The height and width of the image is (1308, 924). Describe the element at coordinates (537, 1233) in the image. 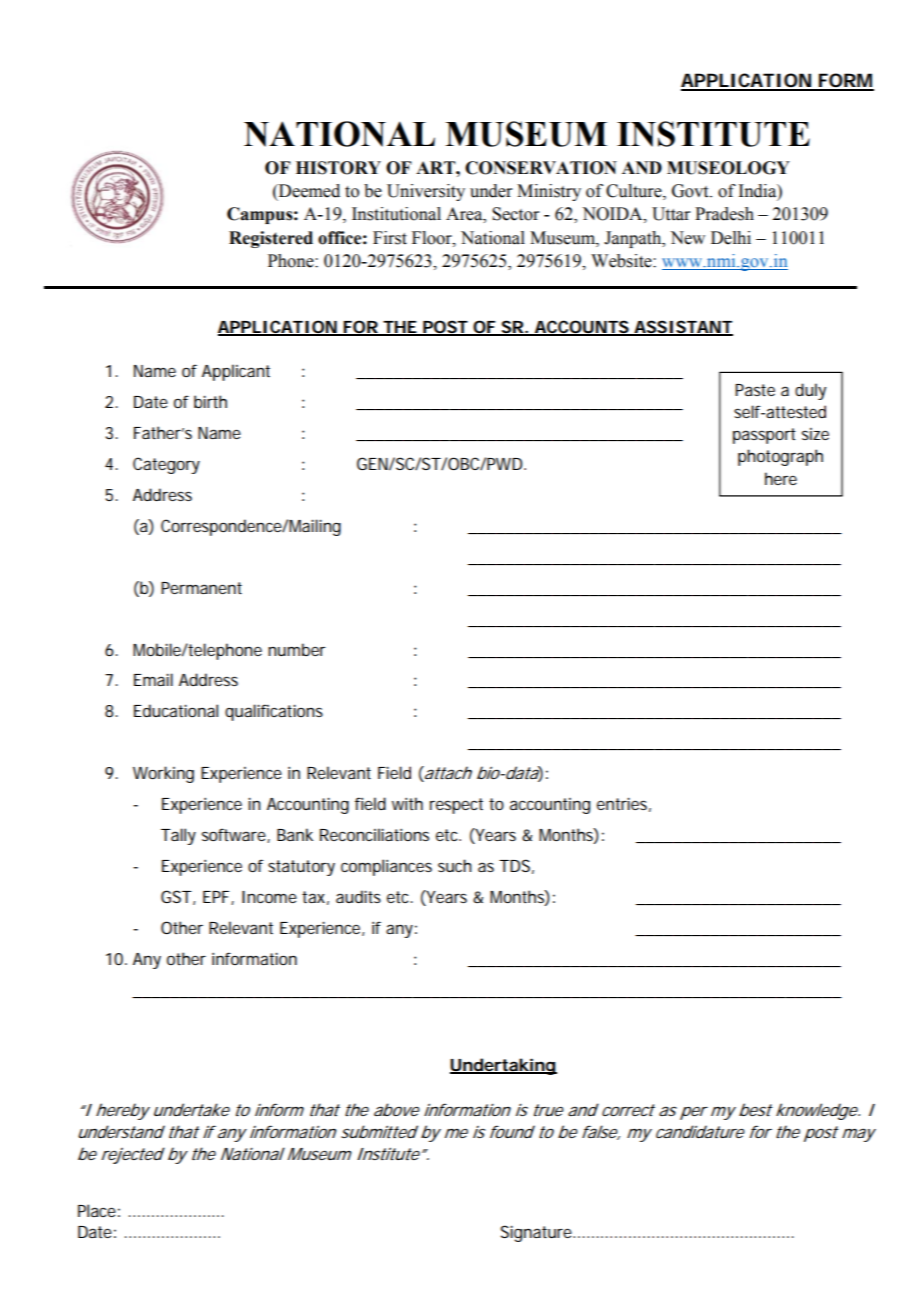

I see `Signature` at that location.
